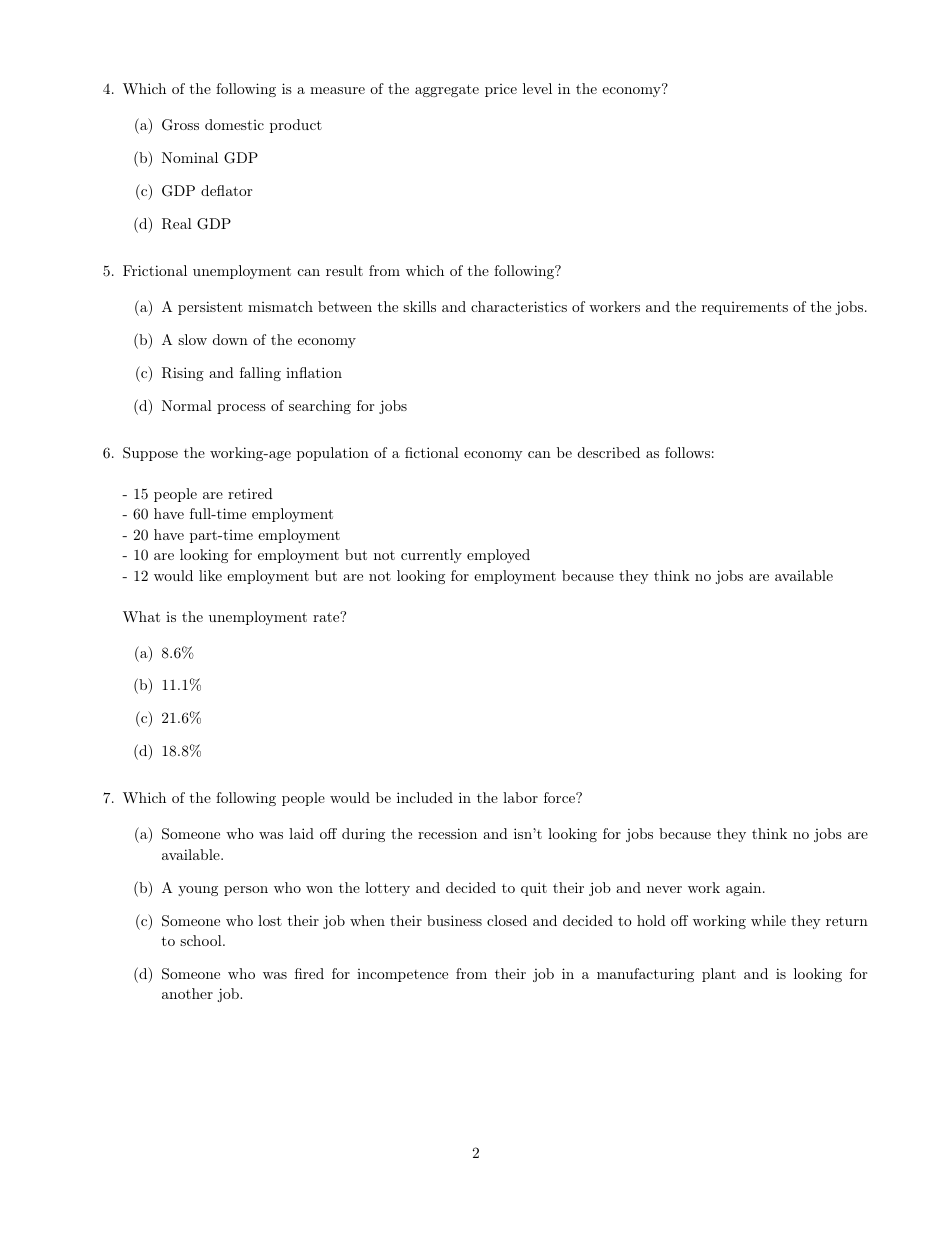  Describe the element at coordinates (202, 940) in the page. I see `school` at that location.
